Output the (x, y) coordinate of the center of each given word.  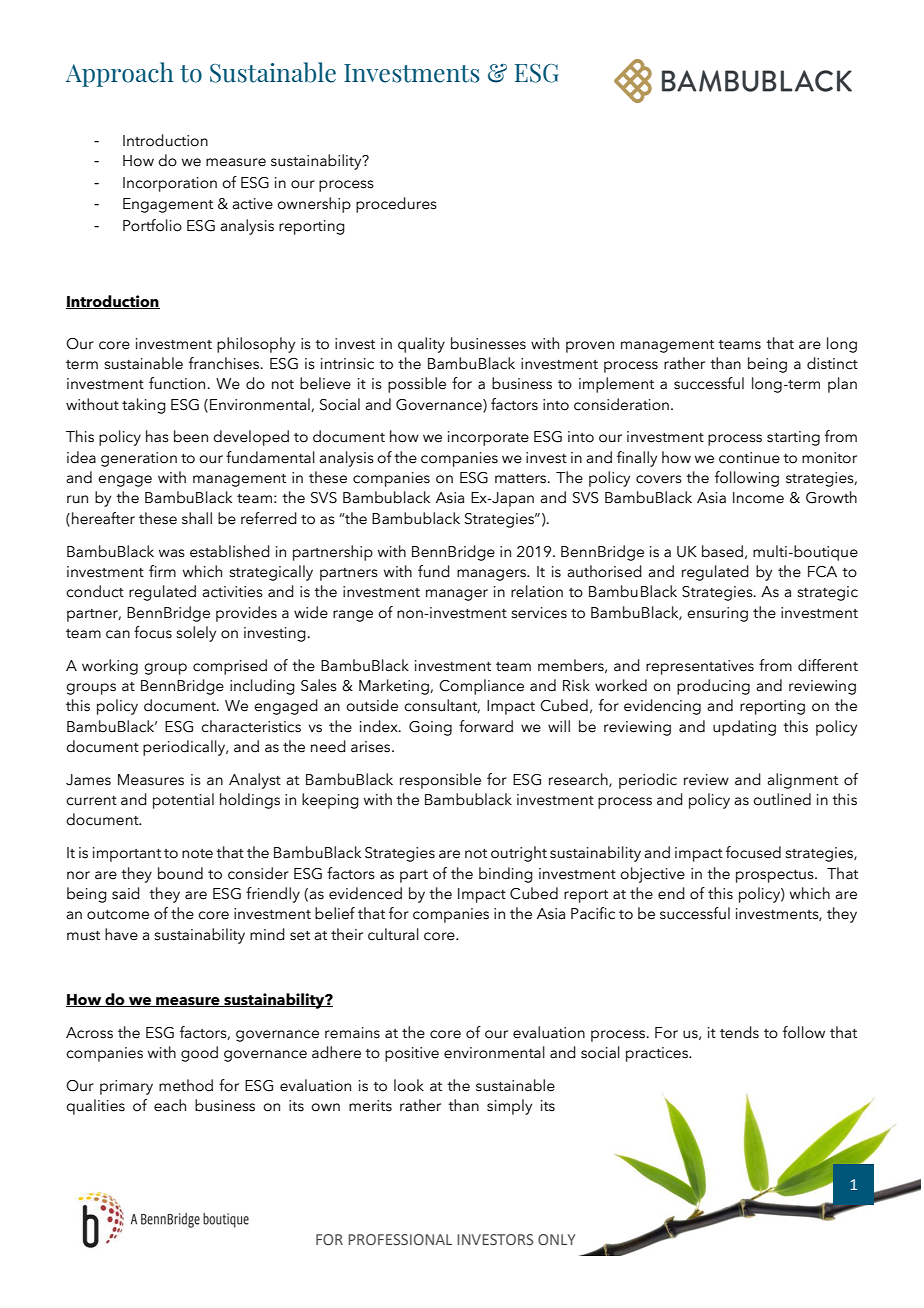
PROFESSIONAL (400, 1239)
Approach (120, 74)
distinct (832, 363)
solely (196, 634)
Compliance (481, 687)
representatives (700, 667)
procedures (396, 205)
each (170, 1105)
